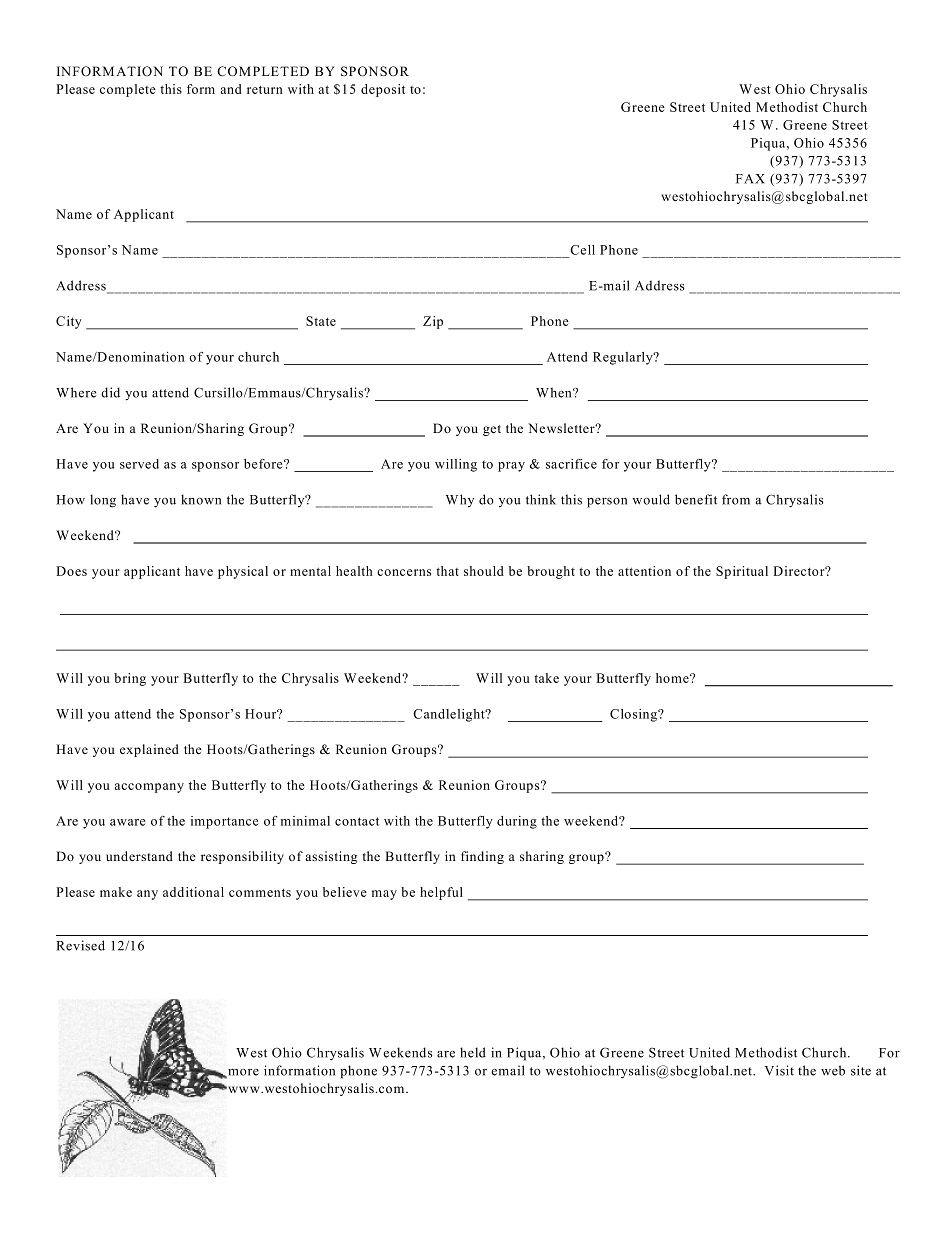 The width and height of the image is (952, 1233). What do you see at coordinates (80, 945) in the image?
I see `Revised` at bounding box center [80, 945].
